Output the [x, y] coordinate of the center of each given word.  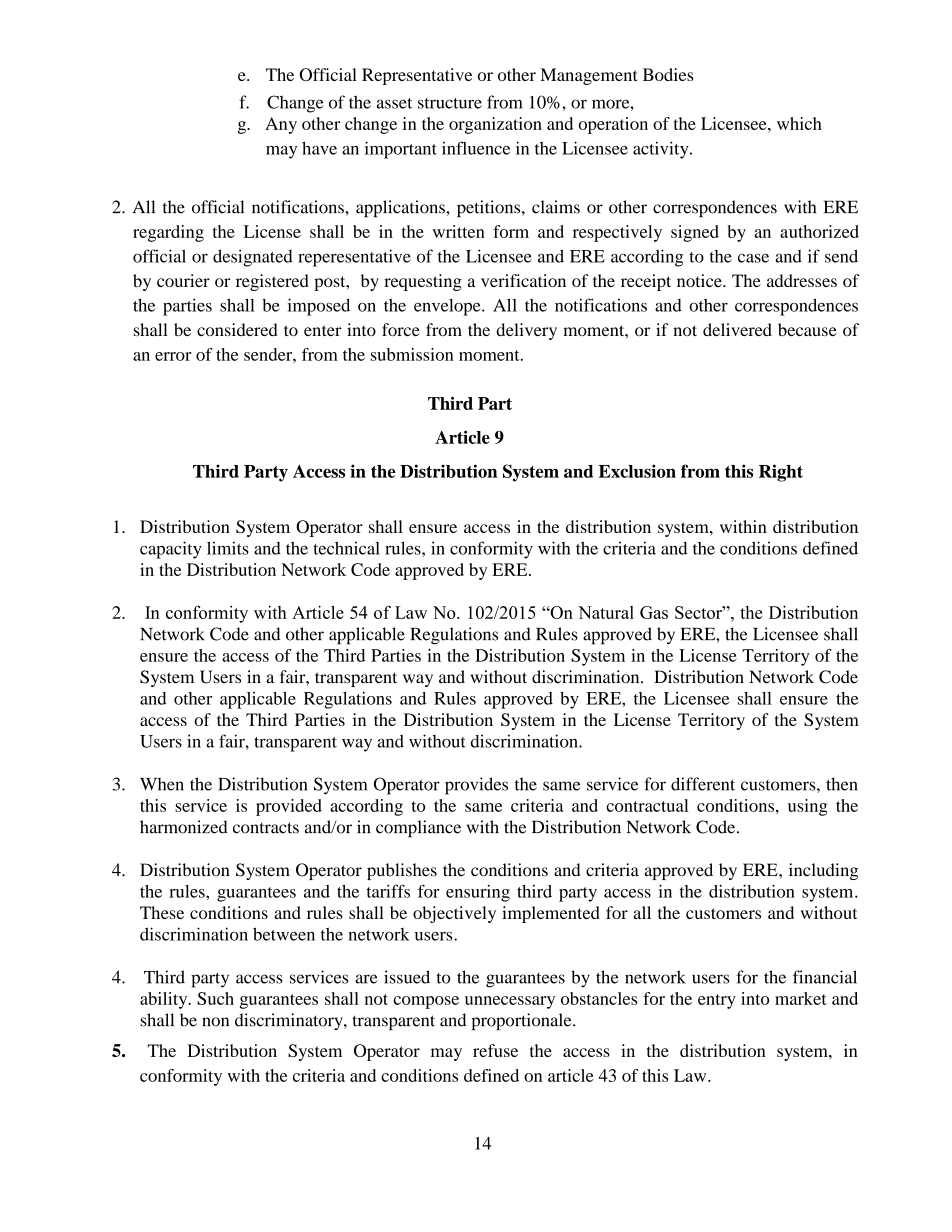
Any [281, 125]
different [703, 784]
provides [476, 786]
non [215, 1022]
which [799, 123]
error [173, 356]
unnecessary [510, 1002]
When [162, 784]
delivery [526, 331]
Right [781, 473]
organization [495, 125]
